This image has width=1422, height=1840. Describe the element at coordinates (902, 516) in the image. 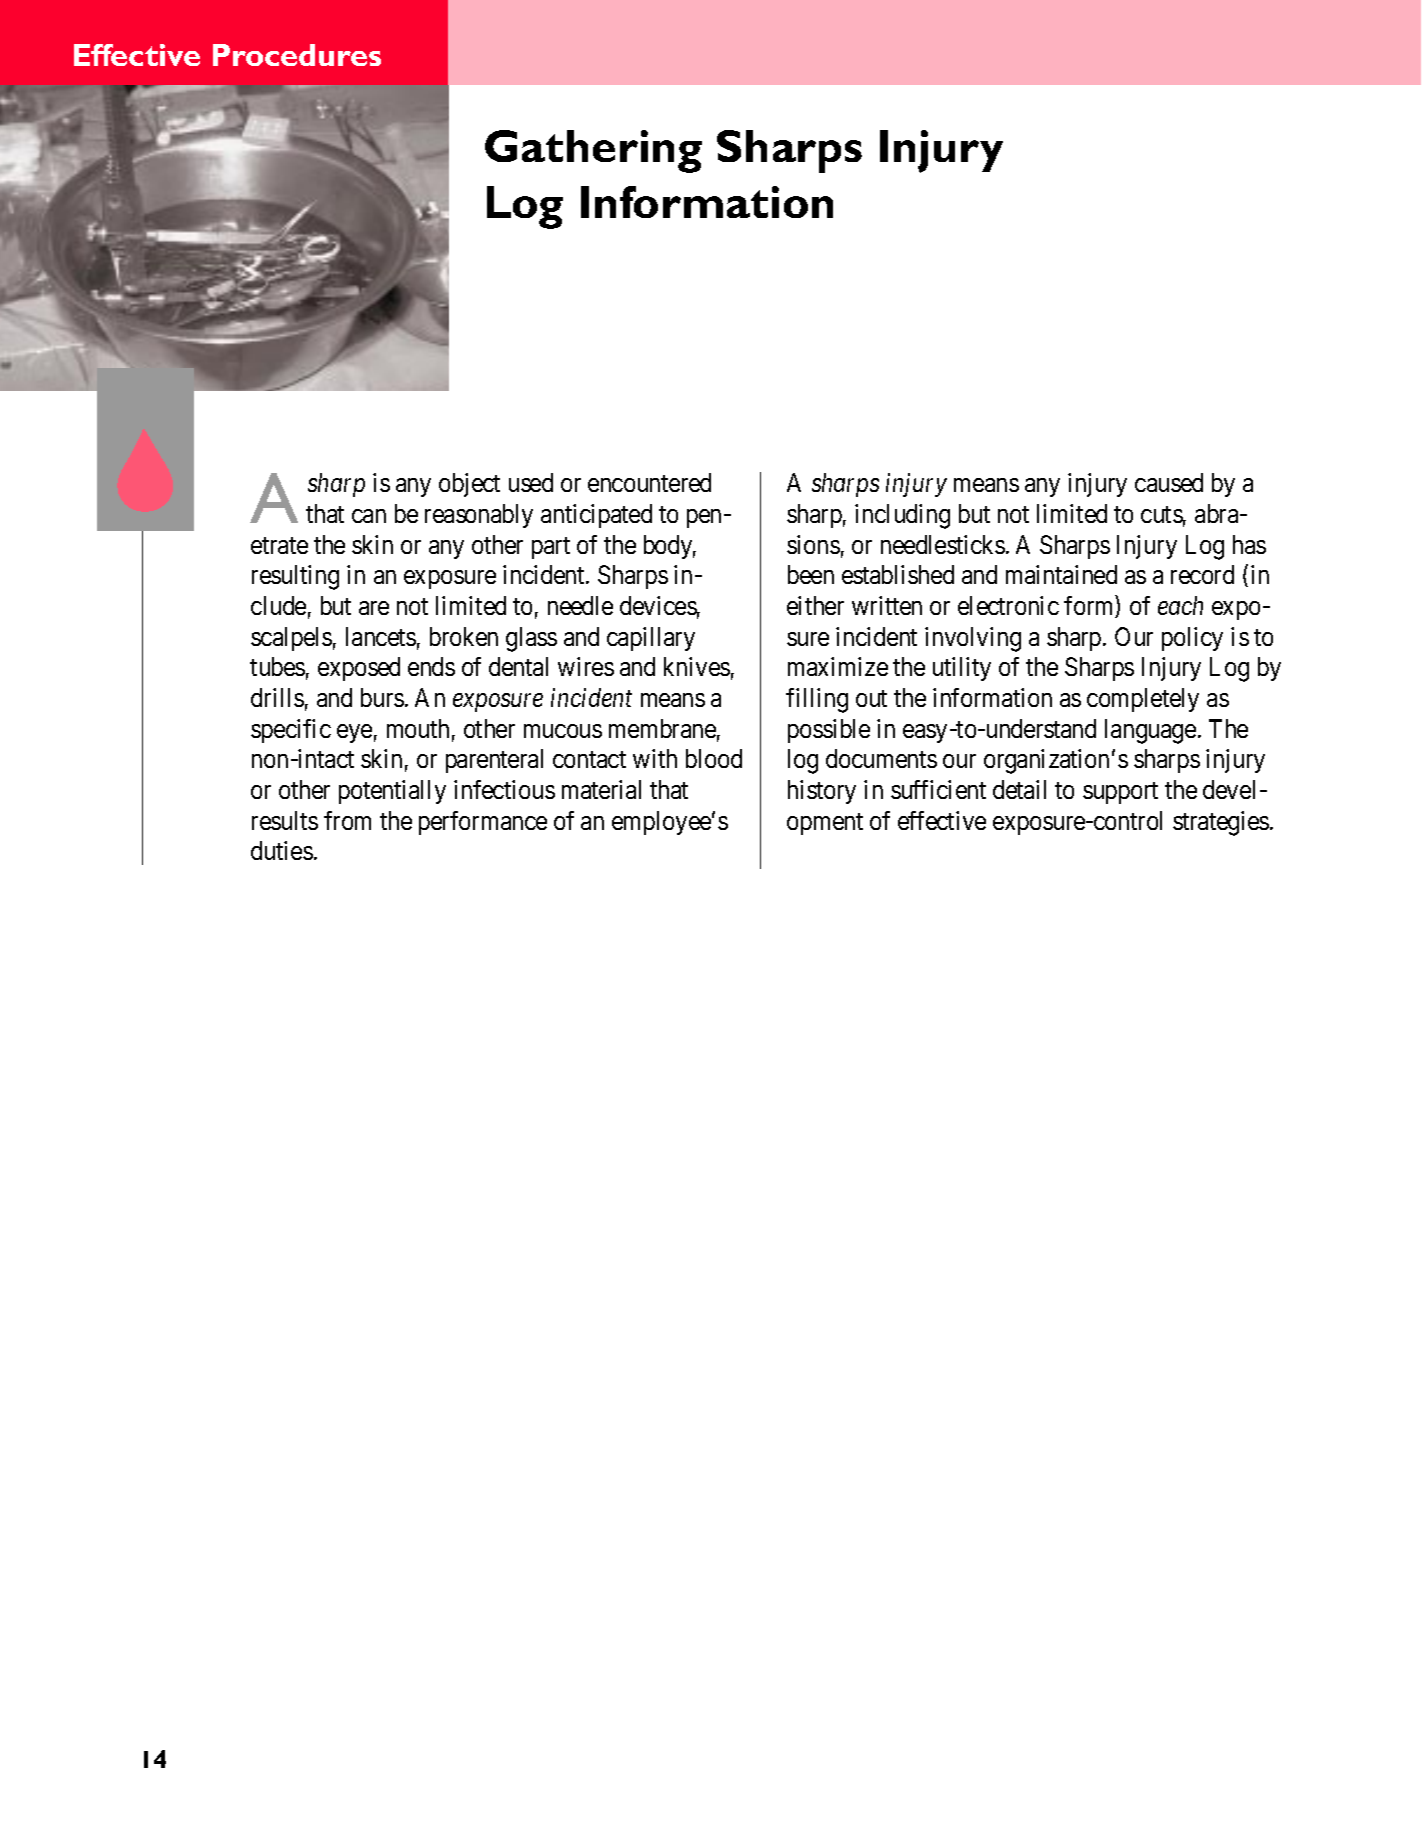

I see `including` at that location.
